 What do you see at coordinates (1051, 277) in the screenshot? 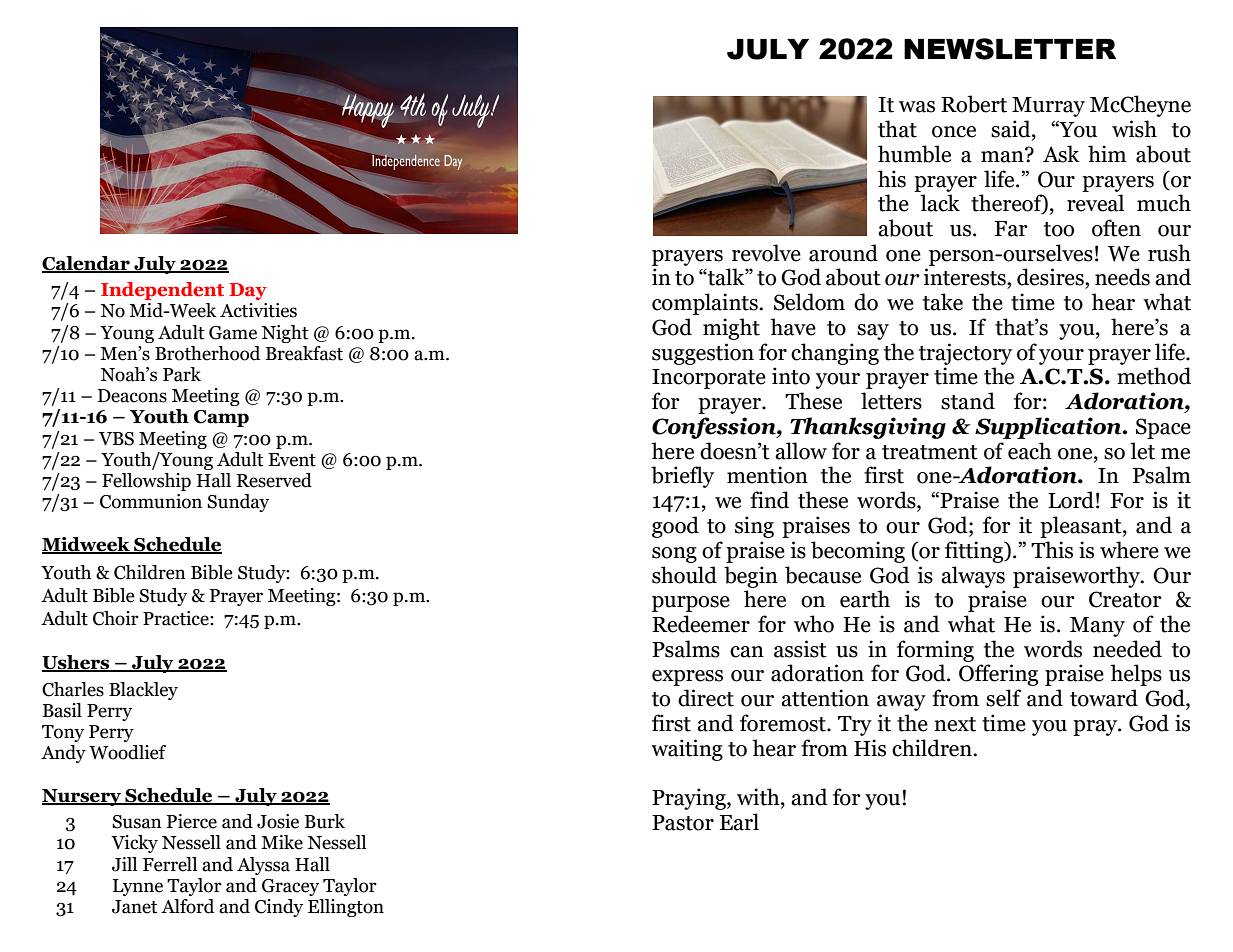
I see `desires` at bounding box center [1051, 277].
